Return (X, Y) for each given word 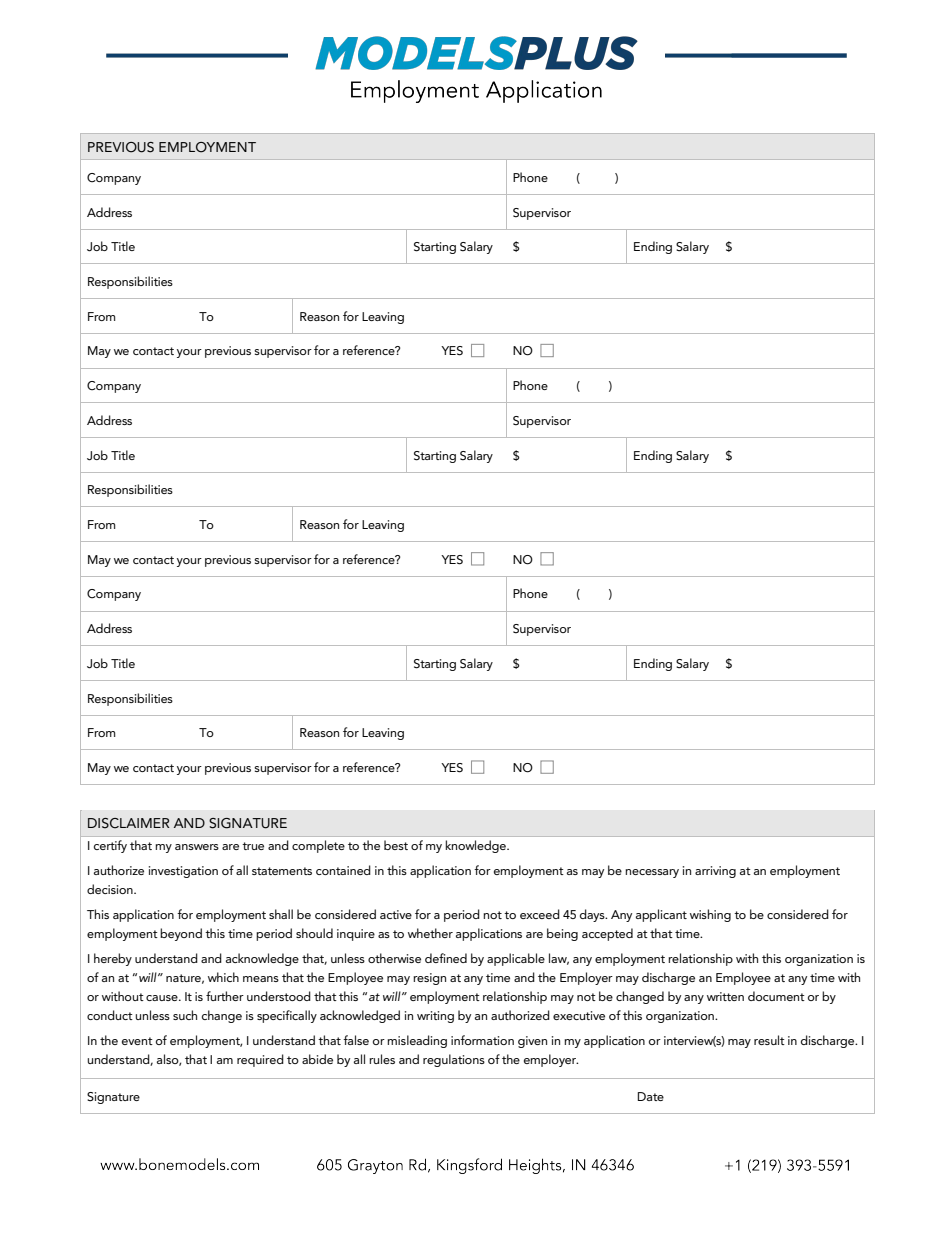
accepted (607, 934)
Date (651, 1096)
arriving (715, 872)
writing (435, 1017)
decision (111, 889)
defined (446, 958)
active (396, 914)
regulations (454, 1060)
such (185, 1015)
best (396, 845)
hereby (113, 959)
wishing (710, 915)
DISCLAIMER (129, 823)
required (260, 1060)
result (769, 1040)
